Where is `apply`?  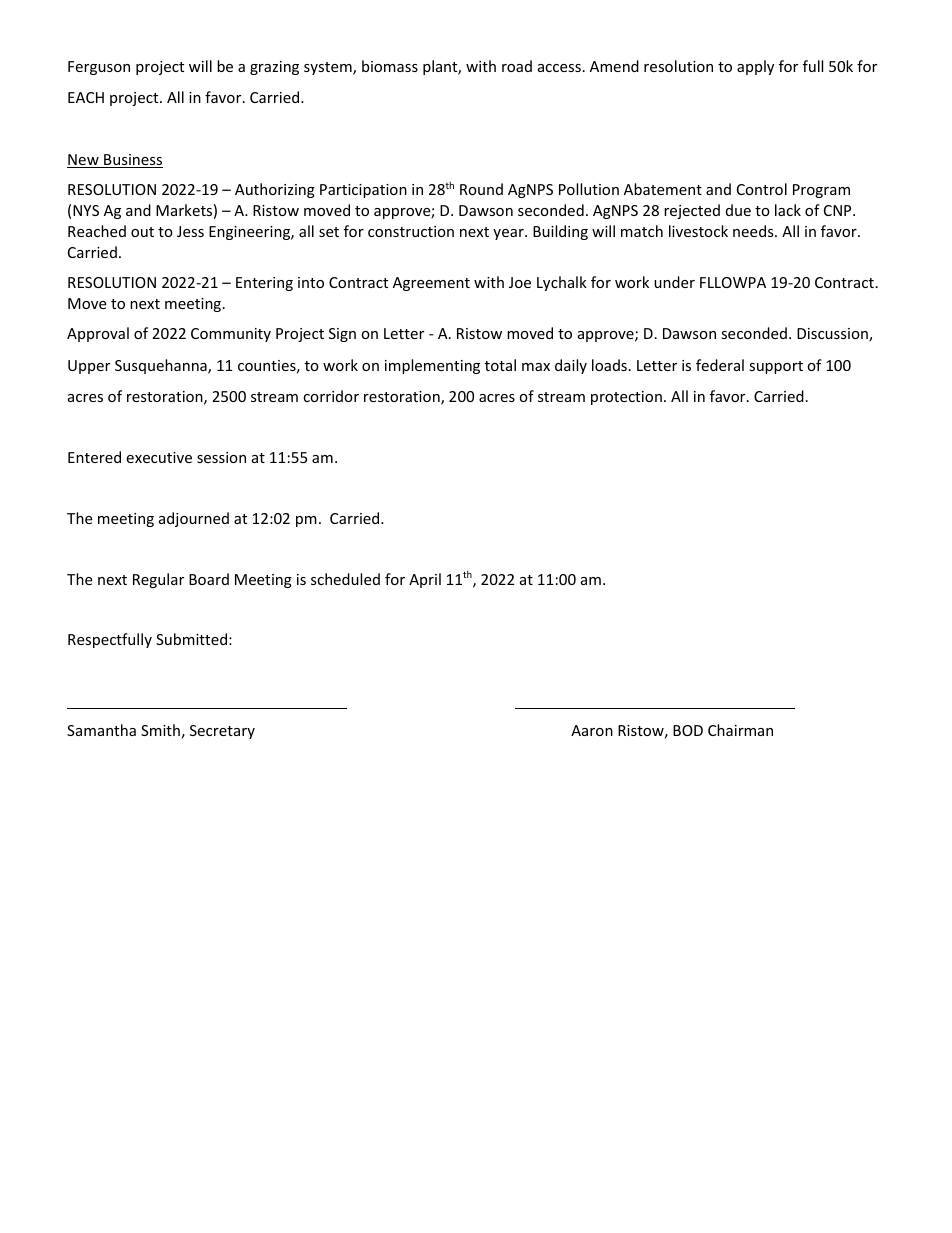
apply is located at coordinates (755, 67).
